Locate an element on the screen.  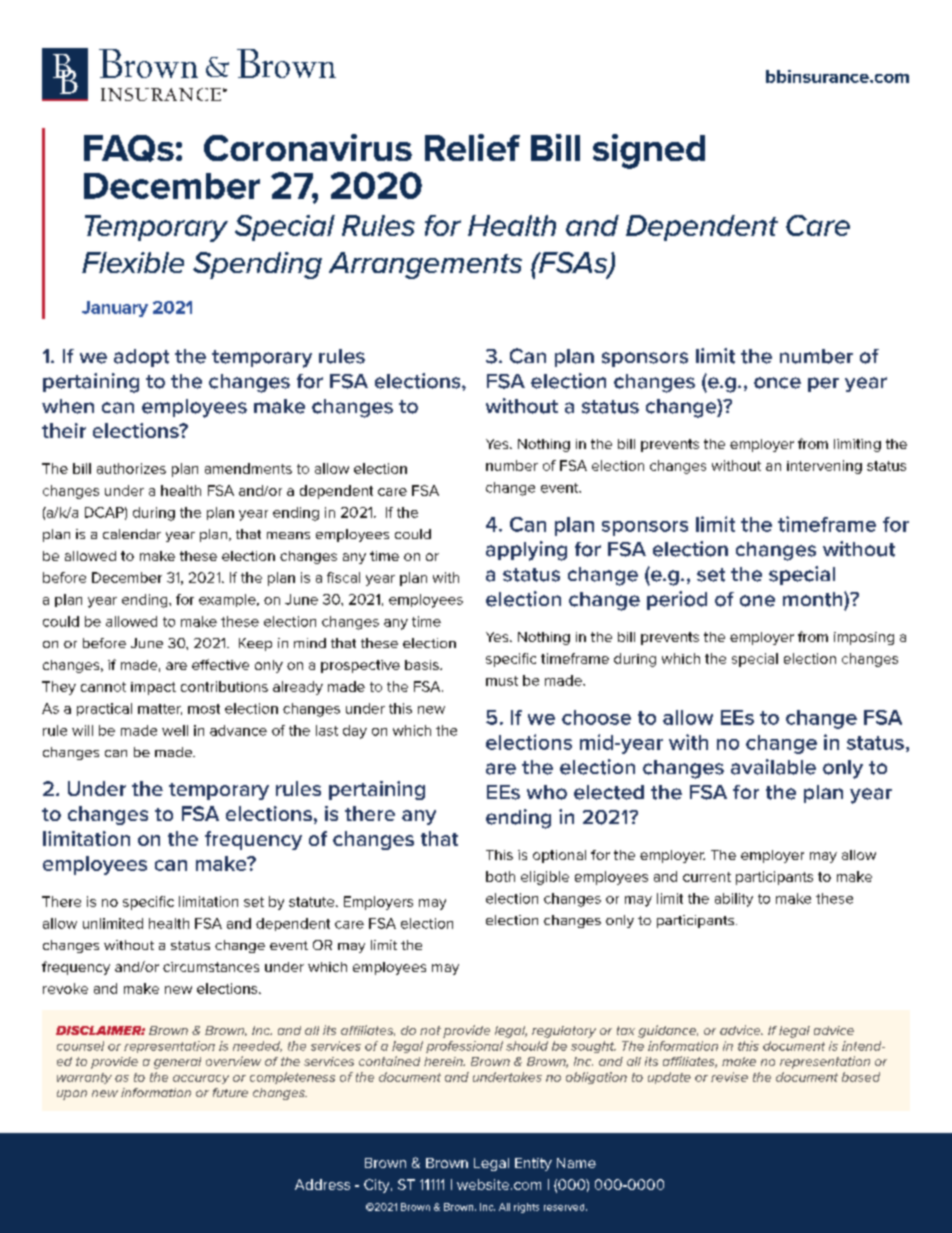
intervening is located at coordinates (824, 467).
